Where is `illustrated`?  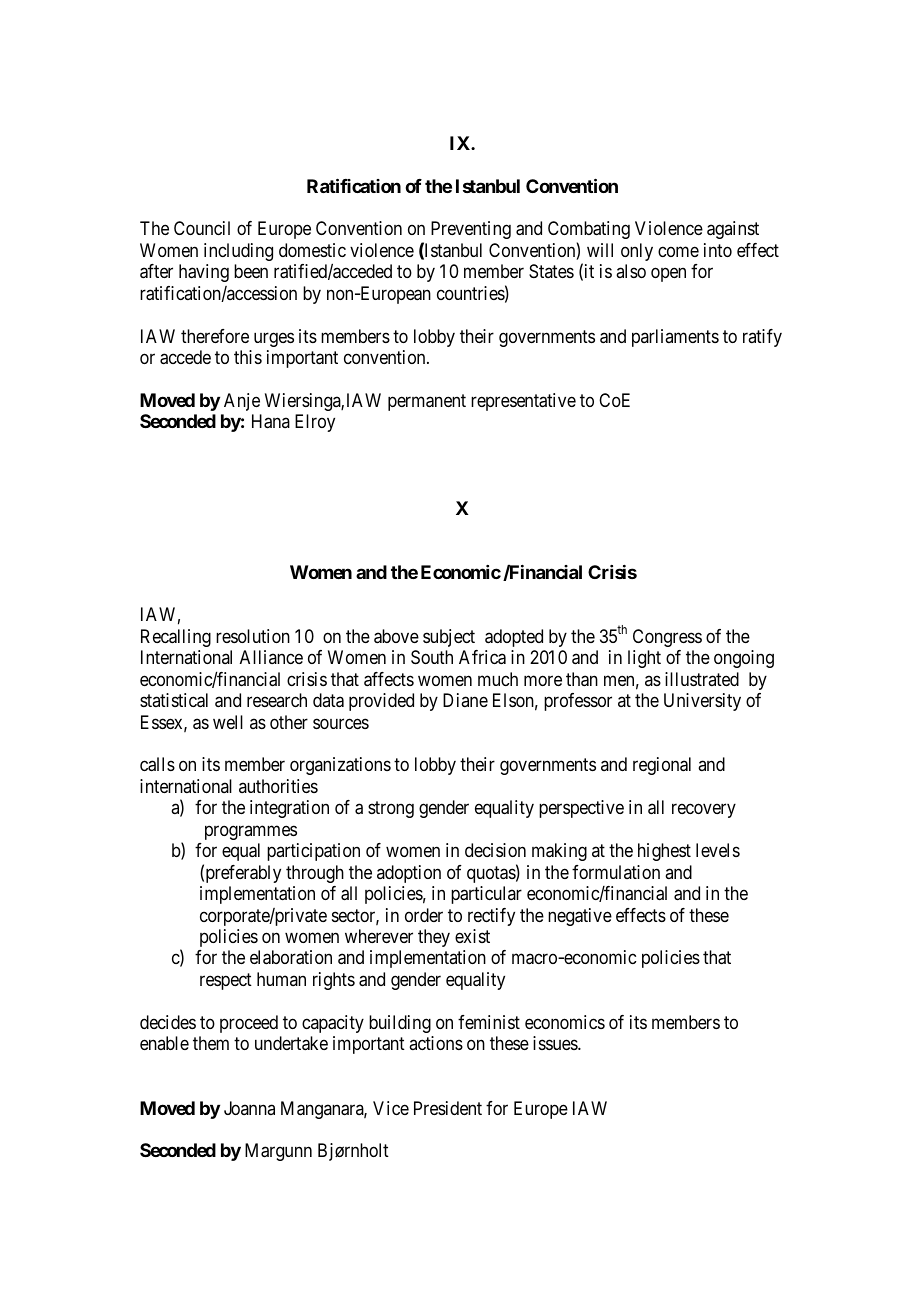
illustrated is located at coordinates (702, 679).
